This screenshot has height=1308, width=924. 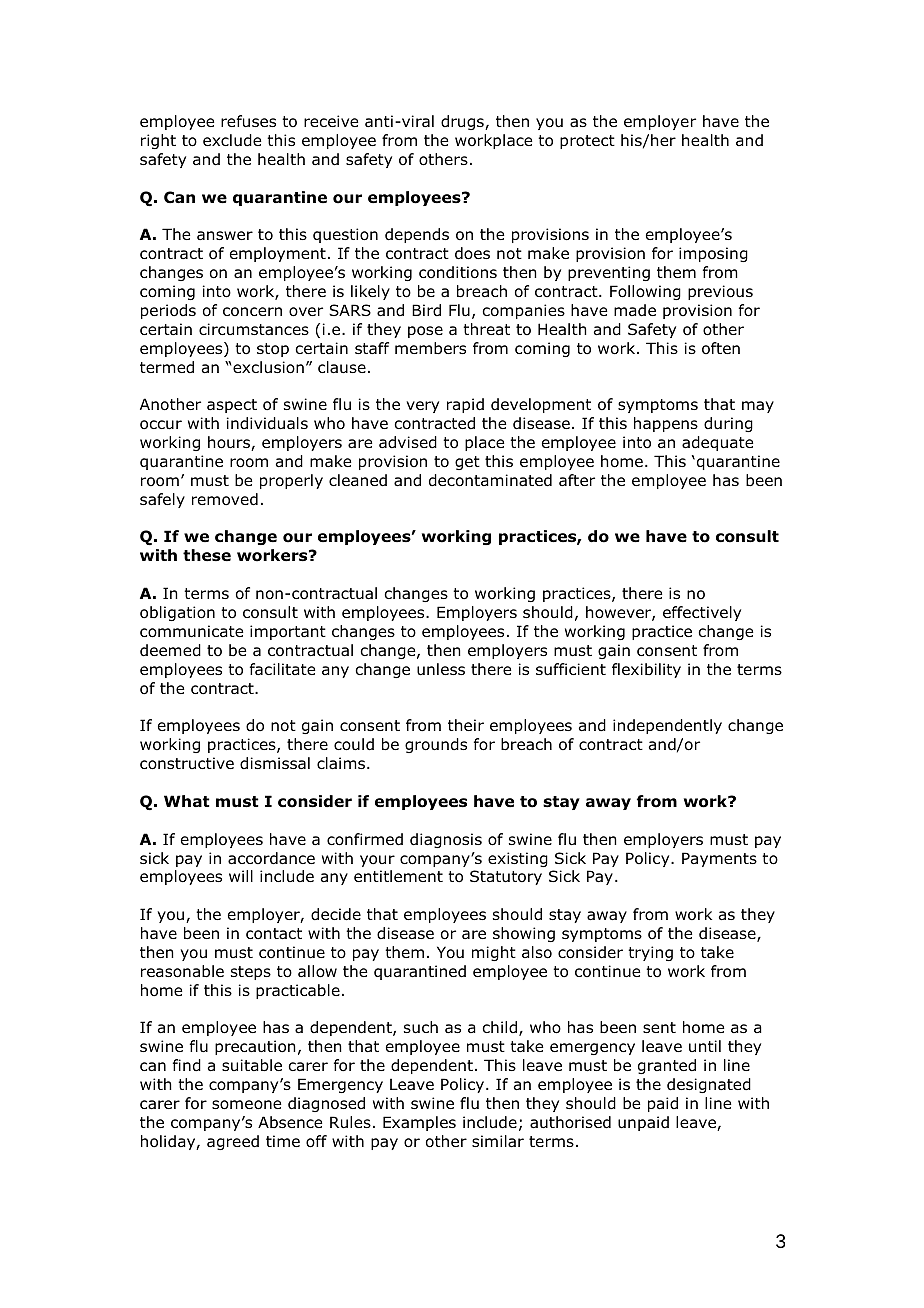 What do you see at coordinates (246, 1105) in the screenshot?
I see `someone` at bounding box center [246, 1105].
